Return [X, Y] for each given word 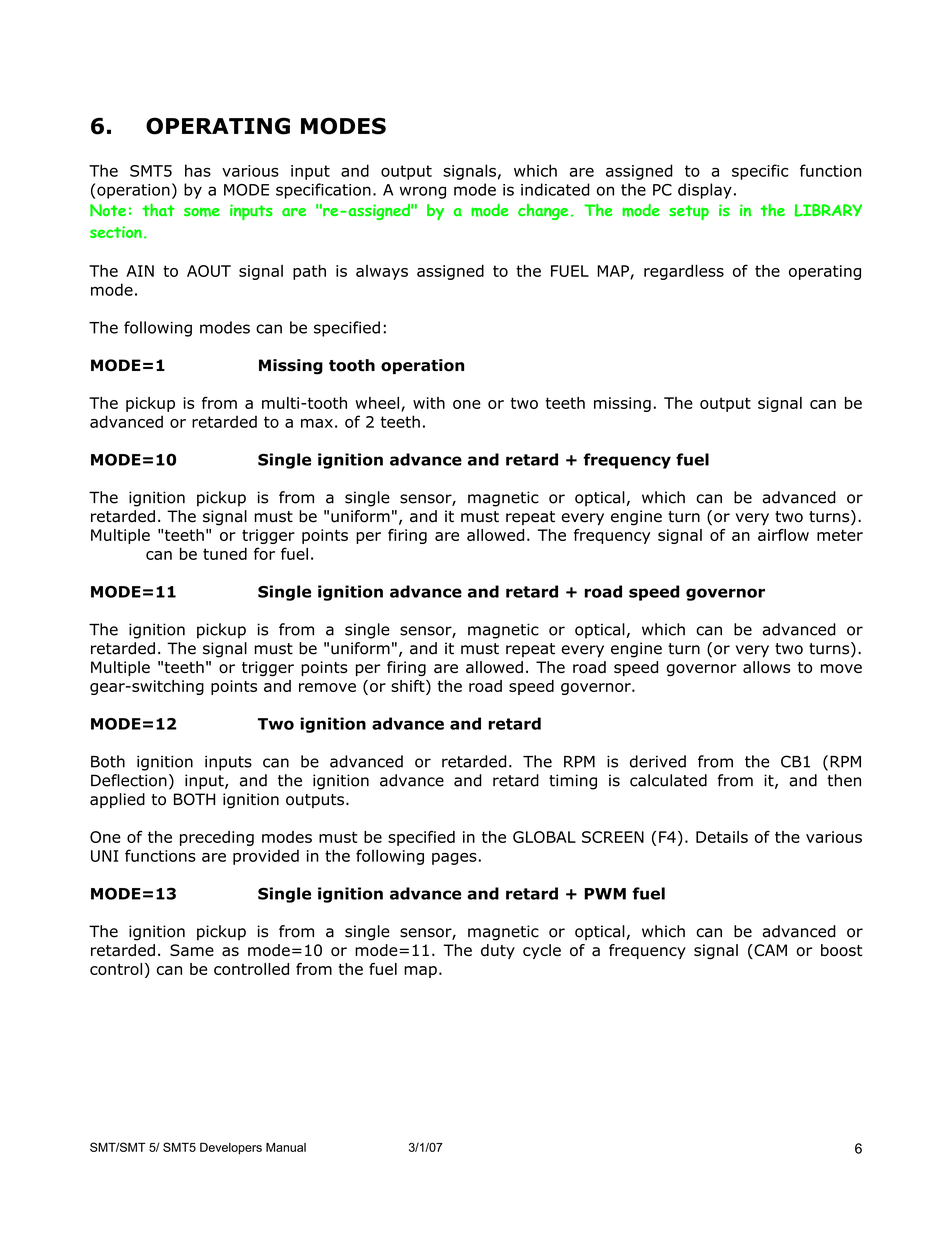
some [202, 212]
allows [766, 667]
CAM [769, 951]
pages [454, 859]
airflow [783, 535]
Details [722, 837]
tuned [225, 553]
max [317, 423]
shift [409, 686]
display [705, 191]
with [429, 403]
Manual [286, 1147]
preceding [217, 838]
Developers [231, 1148]
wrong [423, 192]
